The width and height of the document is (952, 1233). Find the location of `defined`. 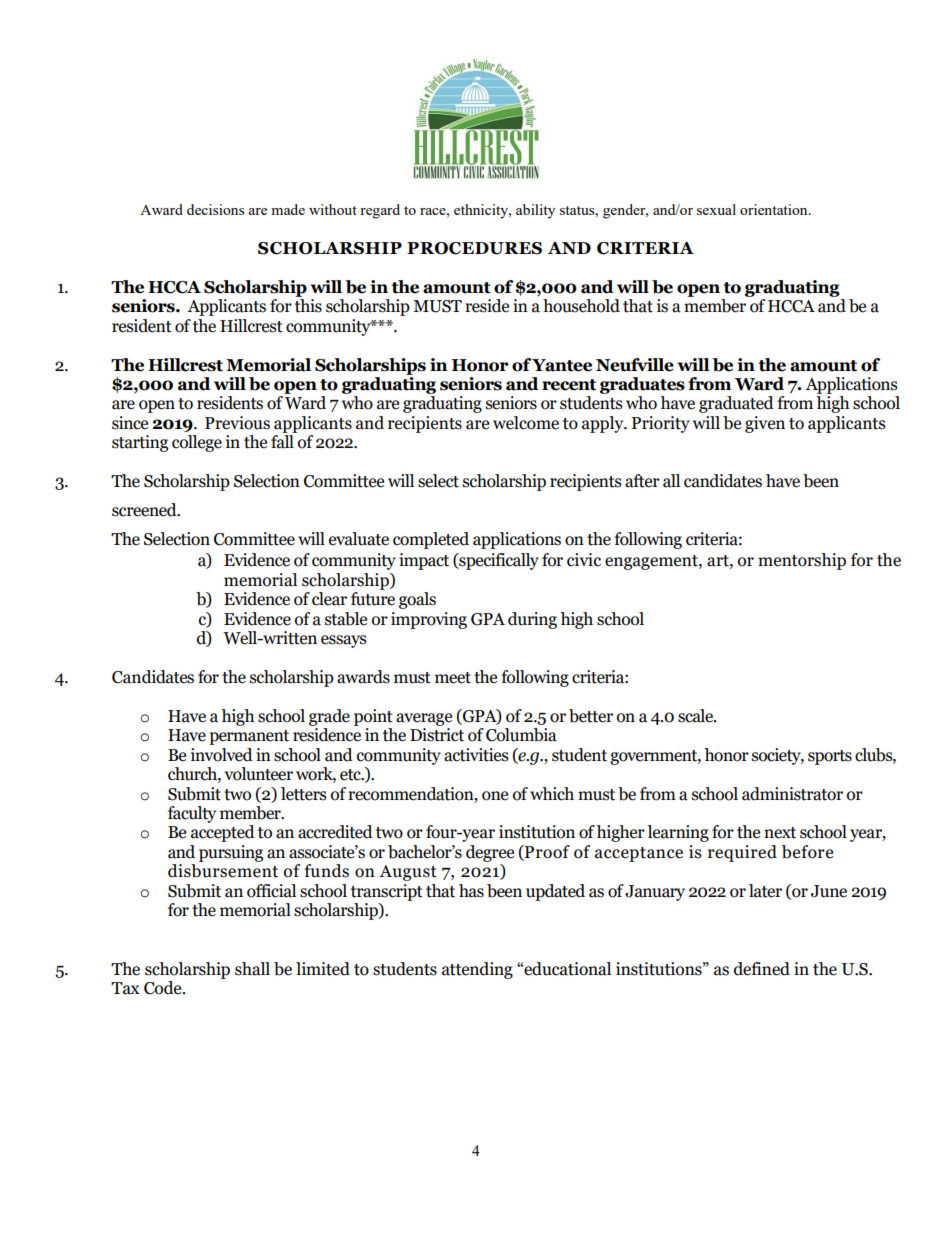

defined is located at coordinates (762, 969).
